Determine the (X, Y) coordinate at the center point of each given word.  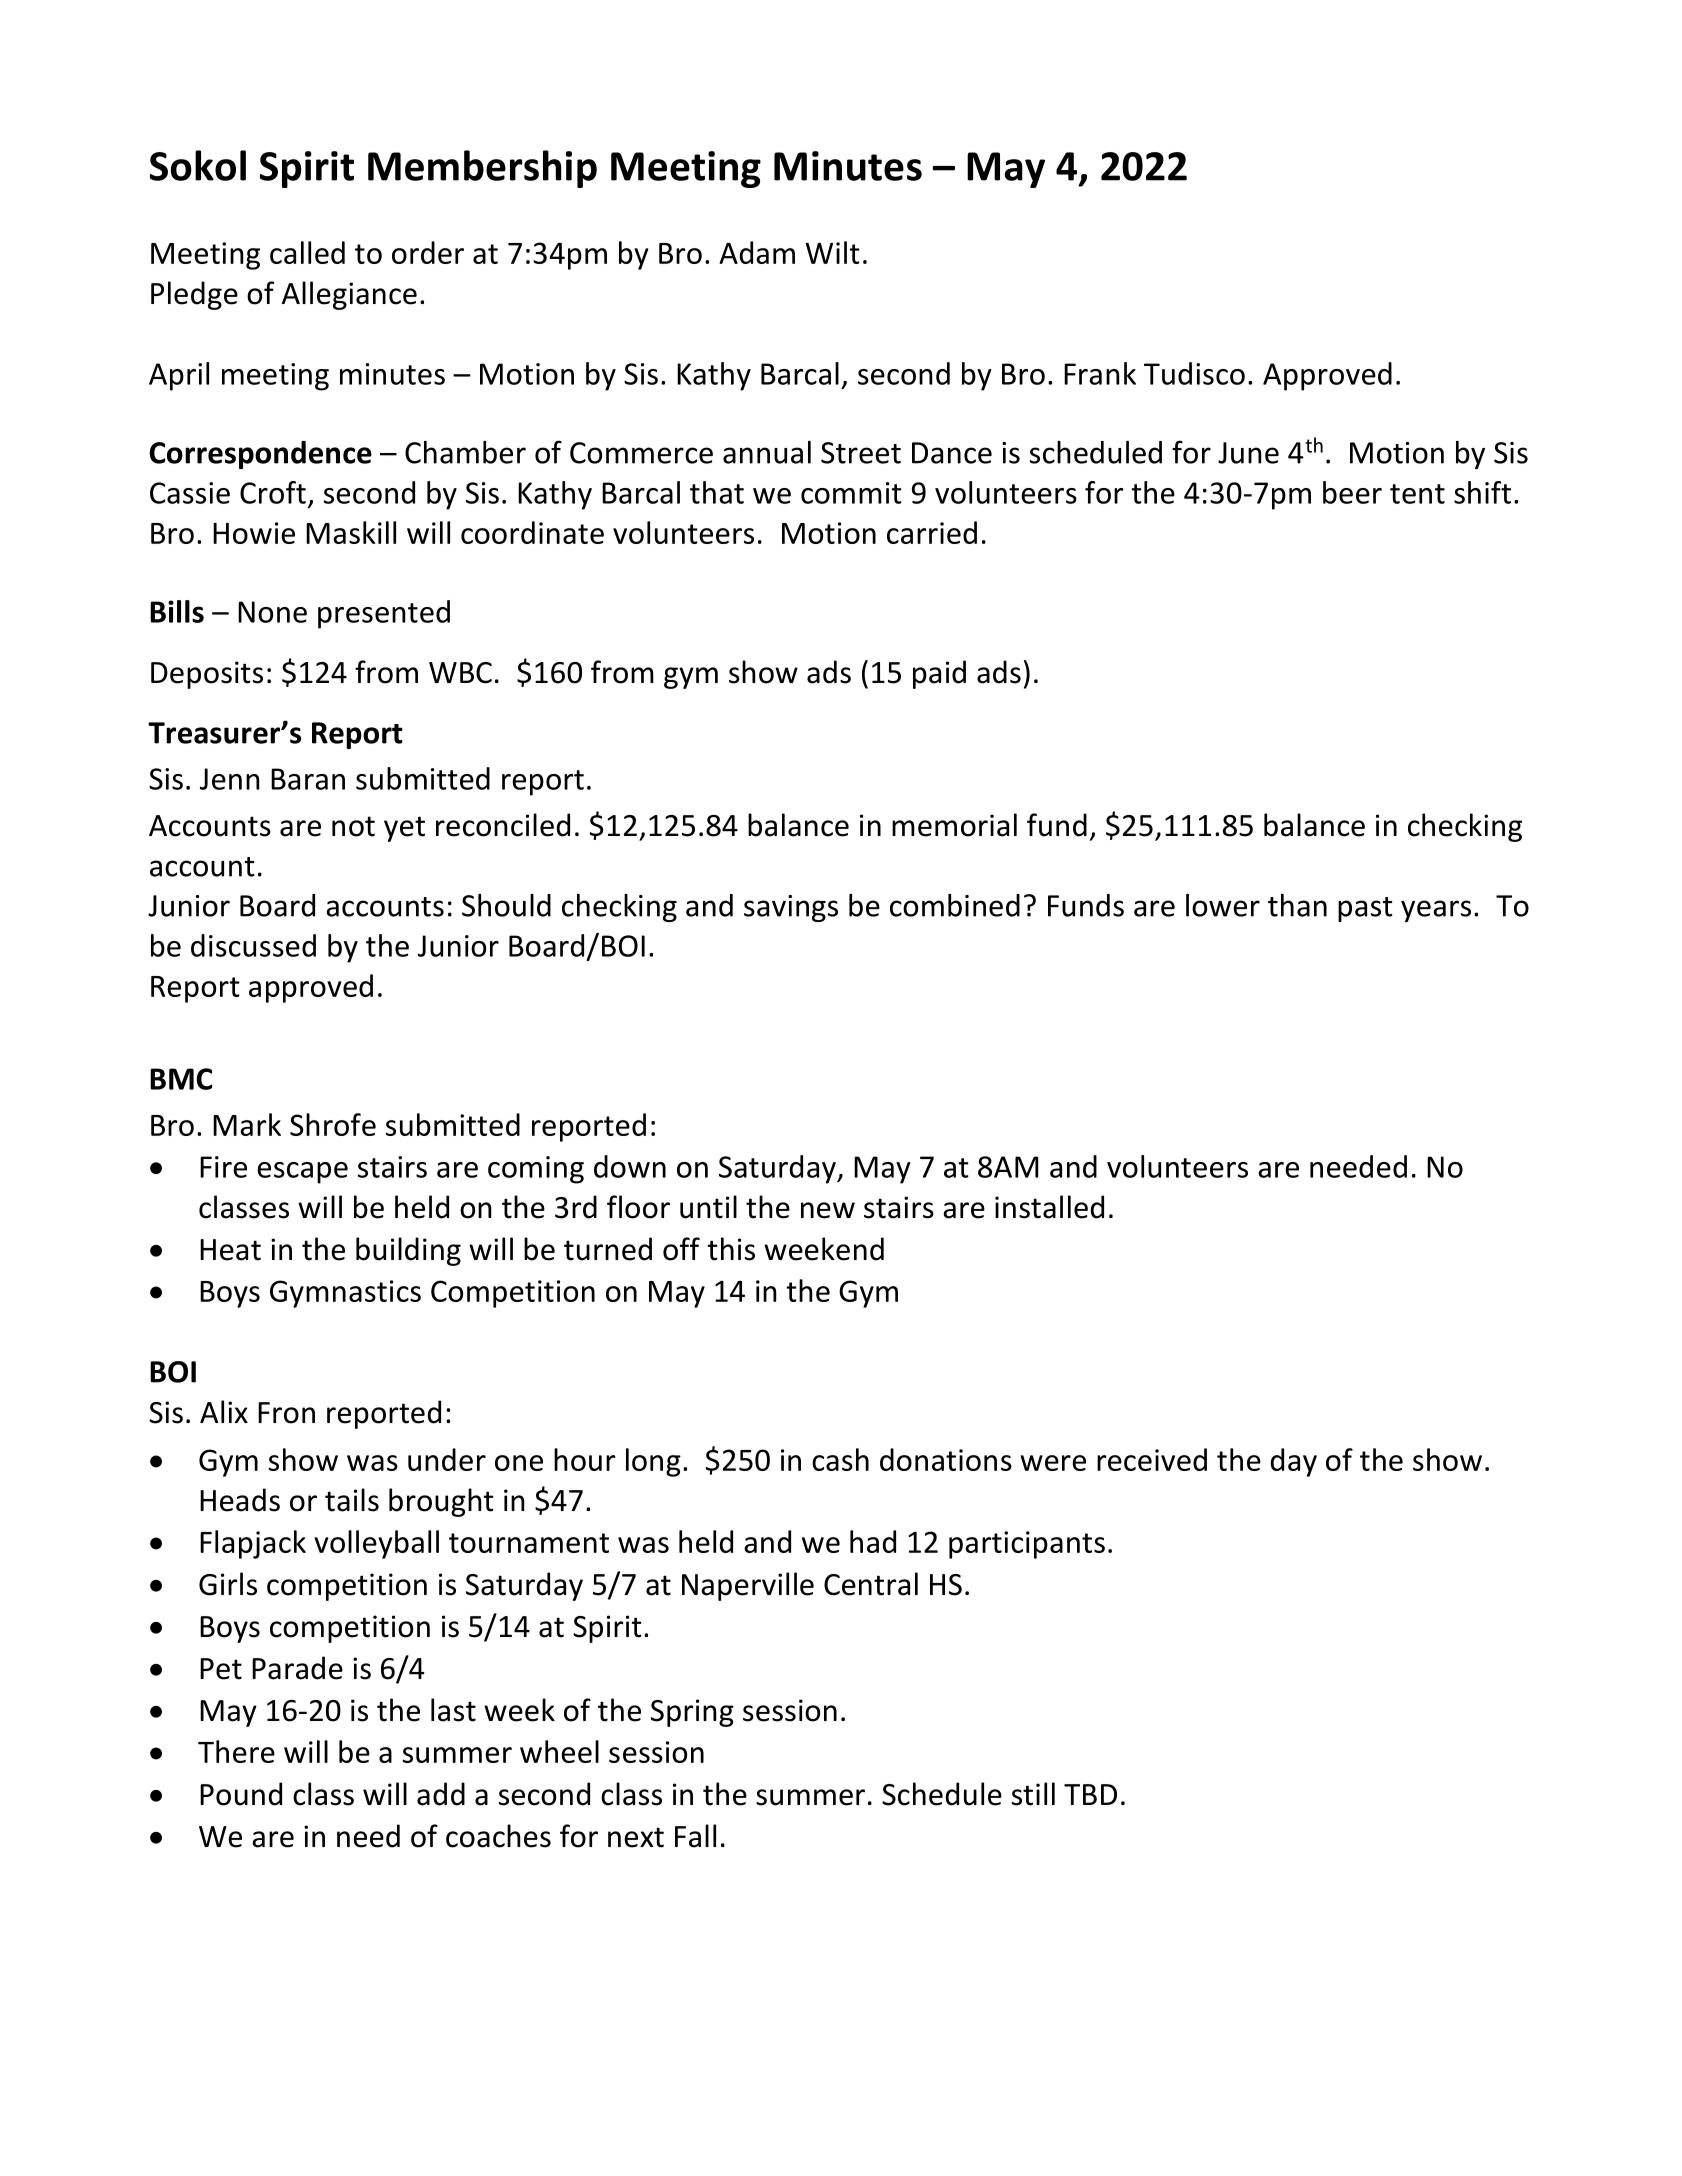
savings (791, 908)
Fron (286, 1413)
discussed (253, 945)
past (1365, 909)
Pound (241, 1794)
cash (840, 1459)
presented (384, 614)
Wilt (832, 252)
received (1152, 1459)
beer (1352, 492)
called (307, 252)
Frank (1100, 373)
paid (939, 674)
